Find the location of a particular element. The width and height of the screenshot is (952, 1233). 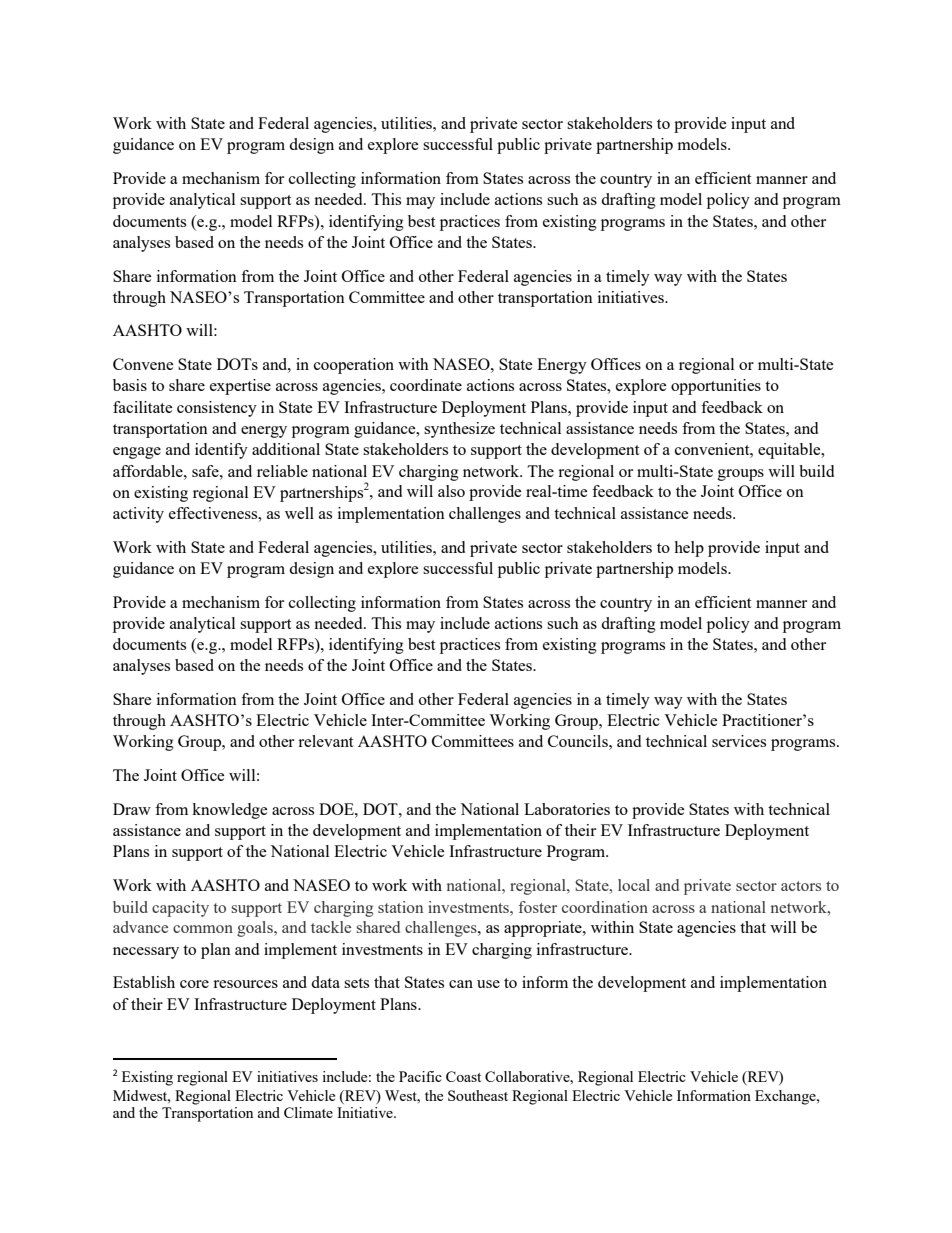

Laboratories is located at coordinates (567, 809).
